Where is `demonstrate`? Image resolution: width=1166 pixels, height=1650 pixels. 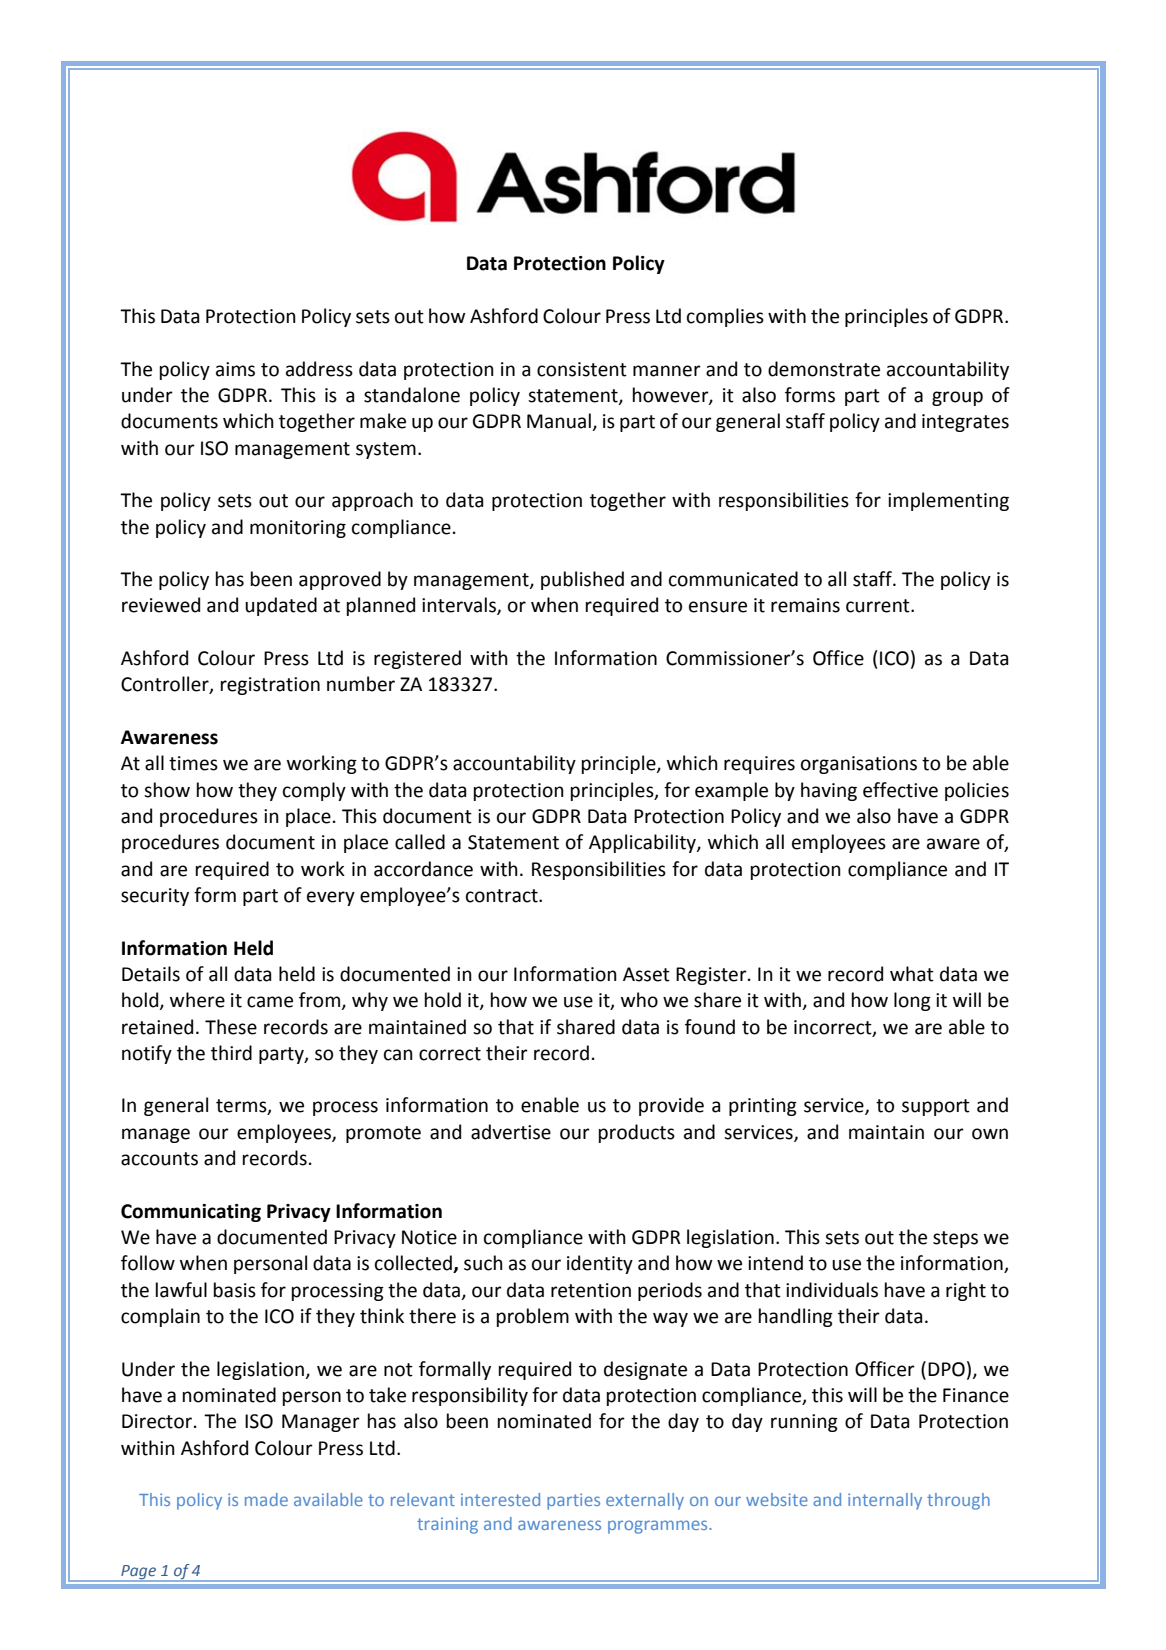
demonstrate is located at coordinates (824, 369).
